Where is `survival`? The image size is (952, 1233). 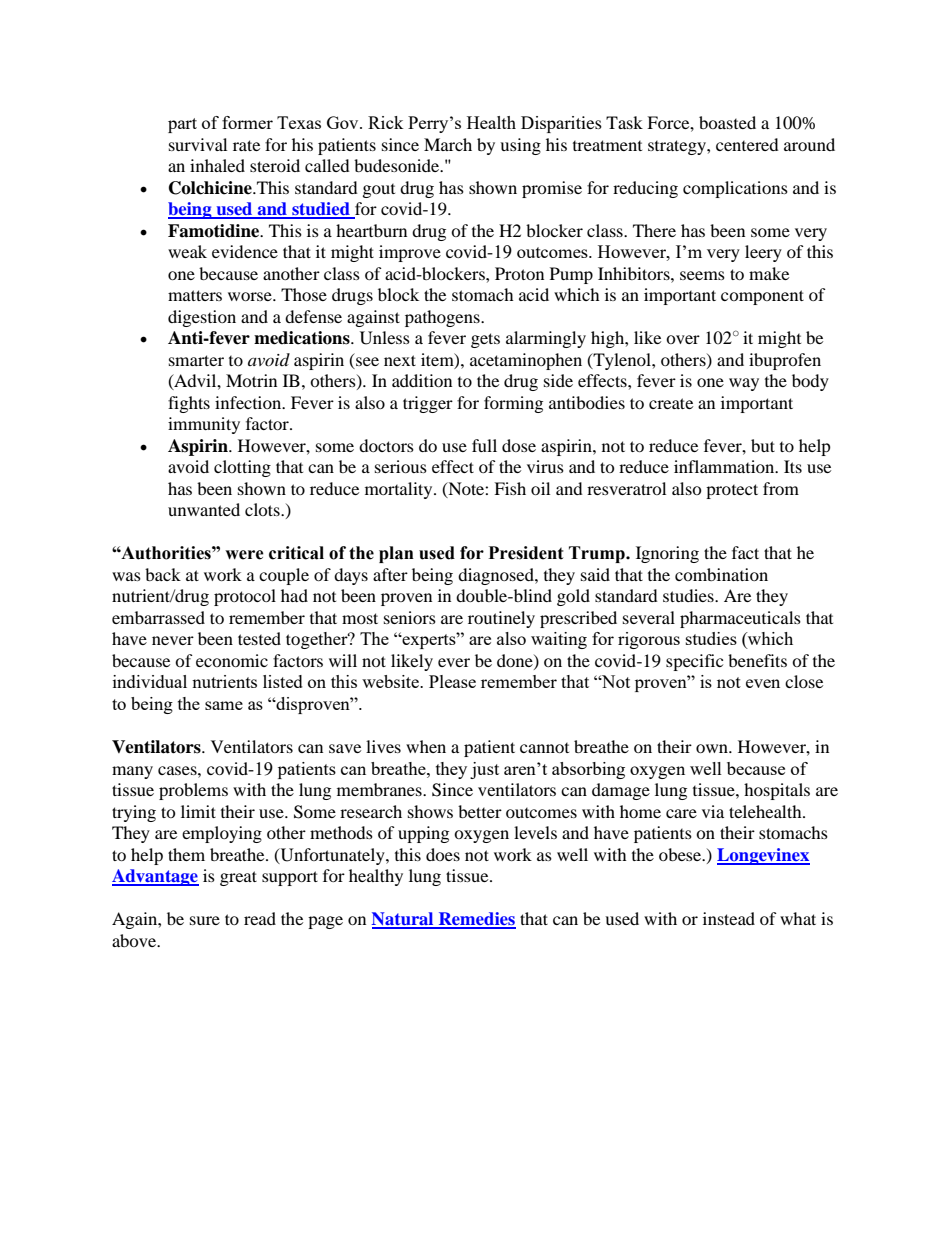 survival is located at coordinates (198, 144).
